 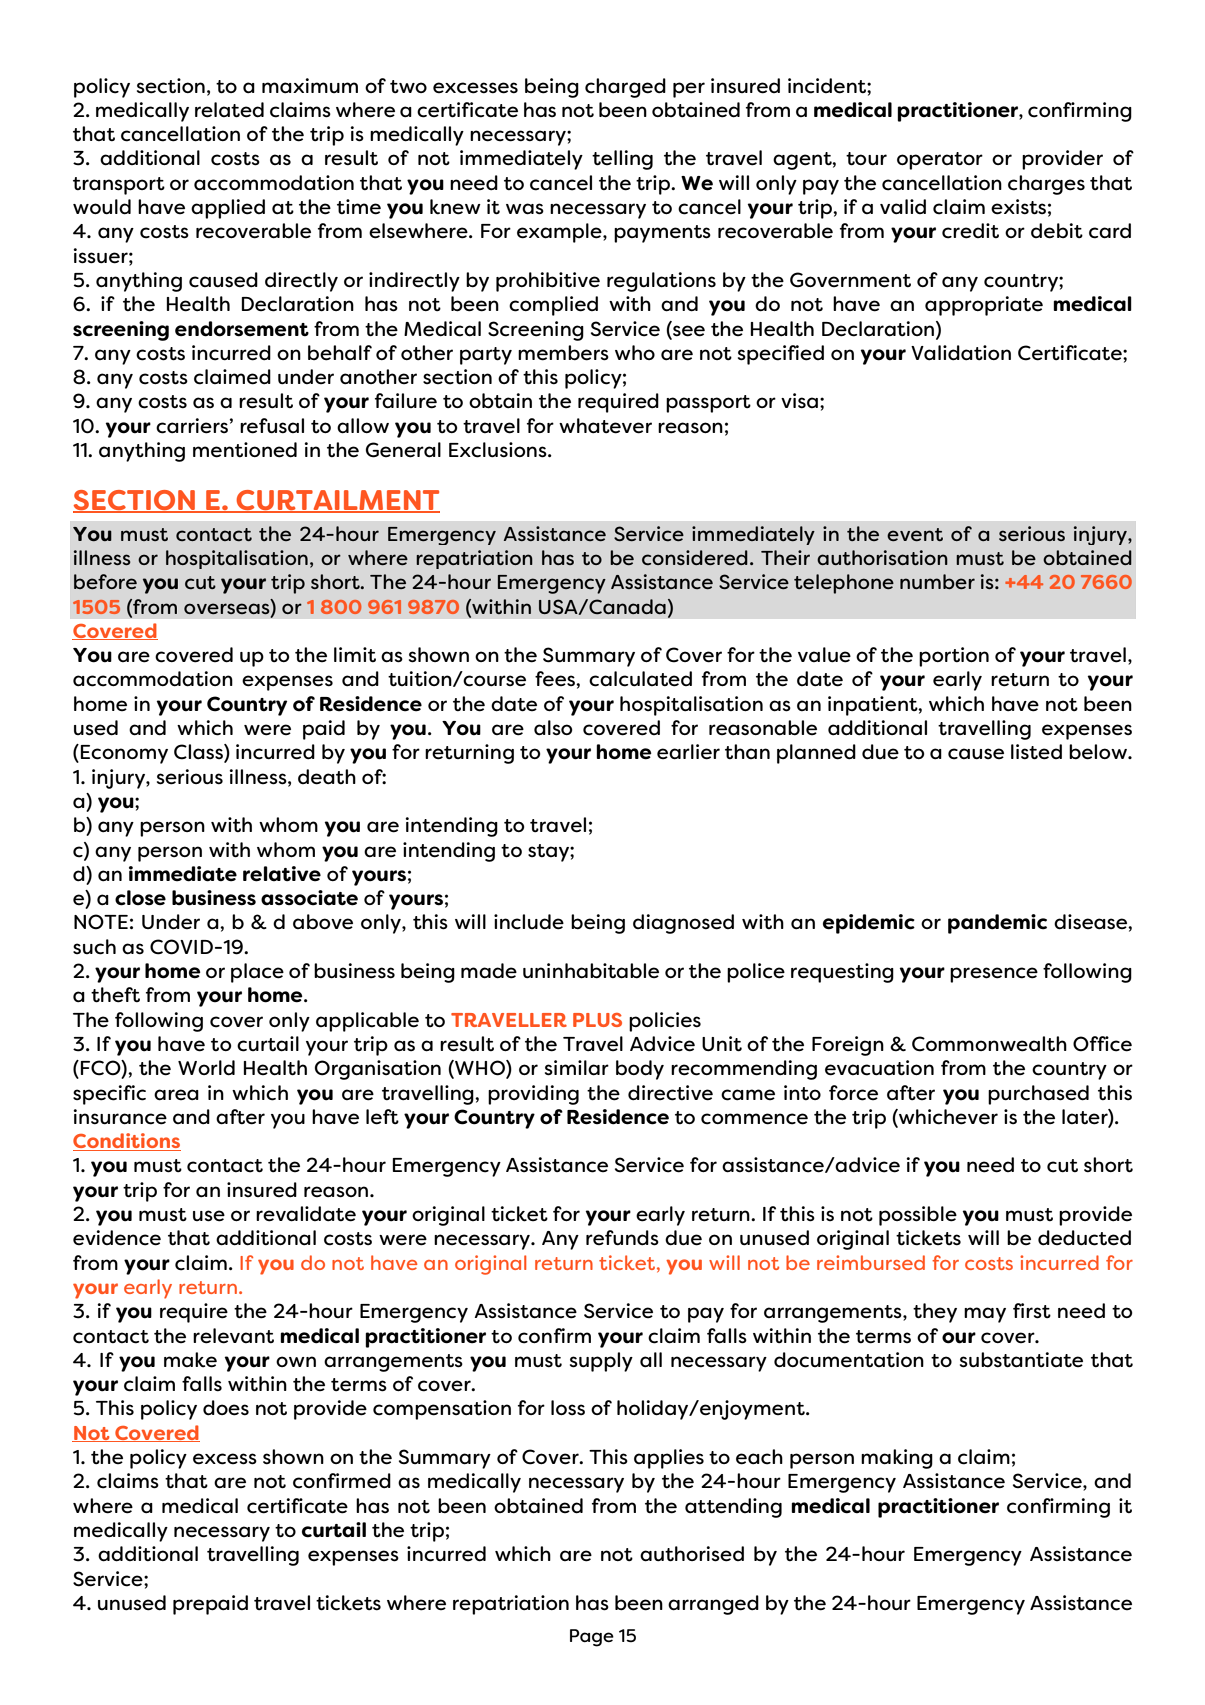 I want to click on possible, so click(x=918, y=1216).
